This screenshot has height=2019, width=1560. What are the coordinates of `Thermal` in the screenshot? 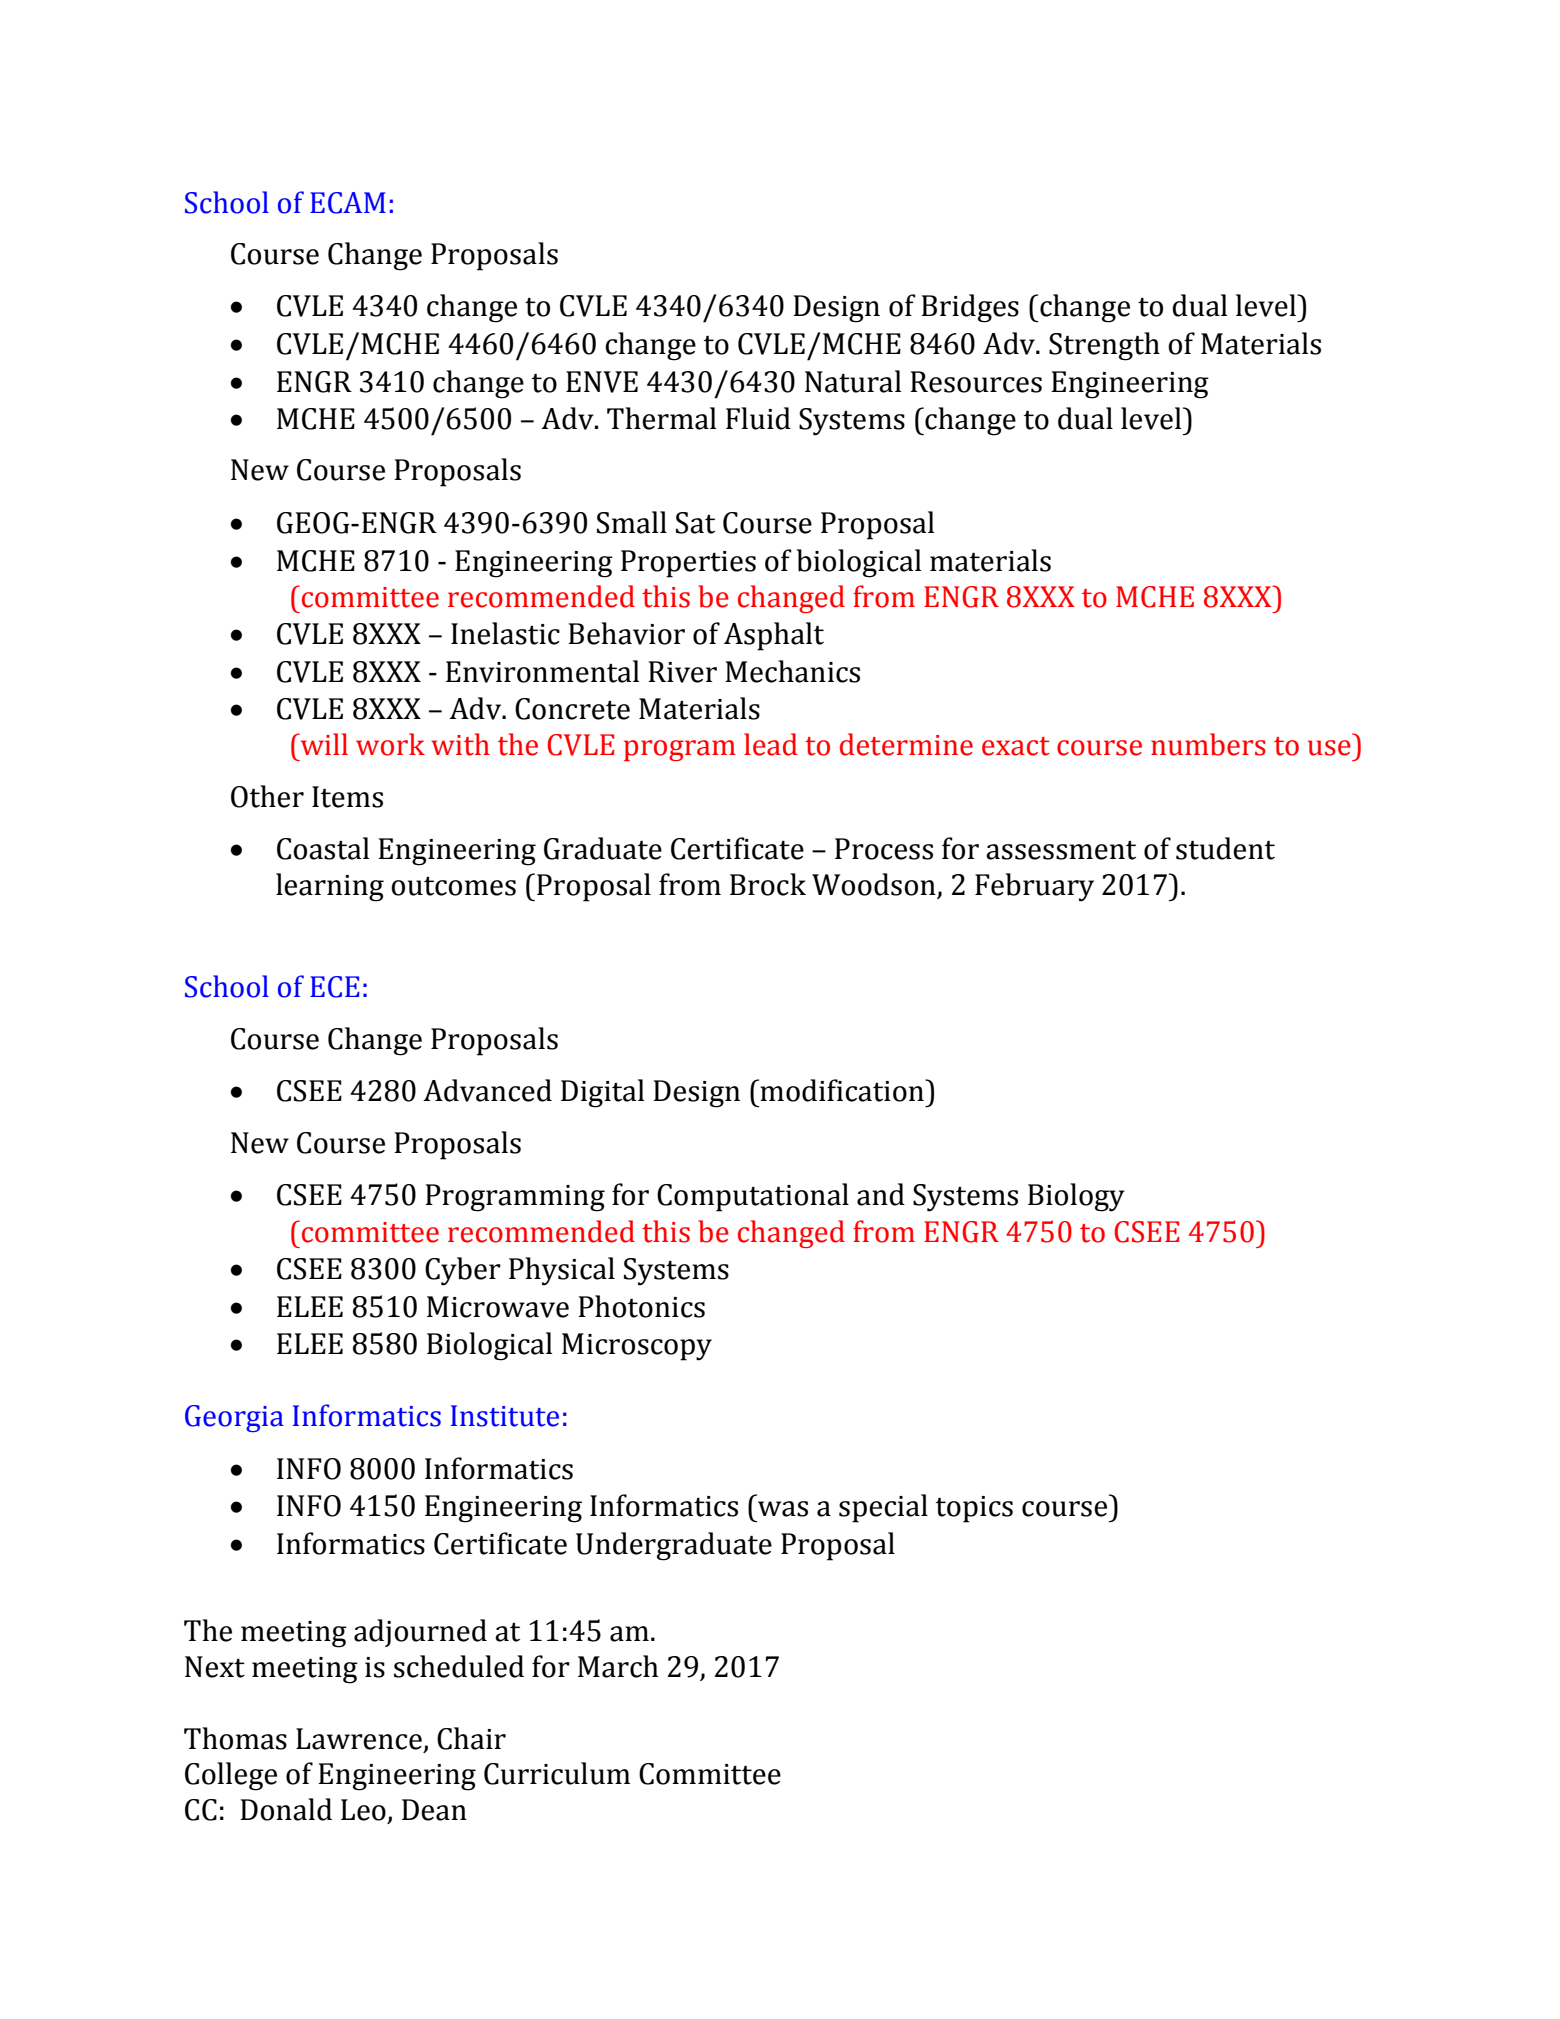 It's located at (661, 418).
